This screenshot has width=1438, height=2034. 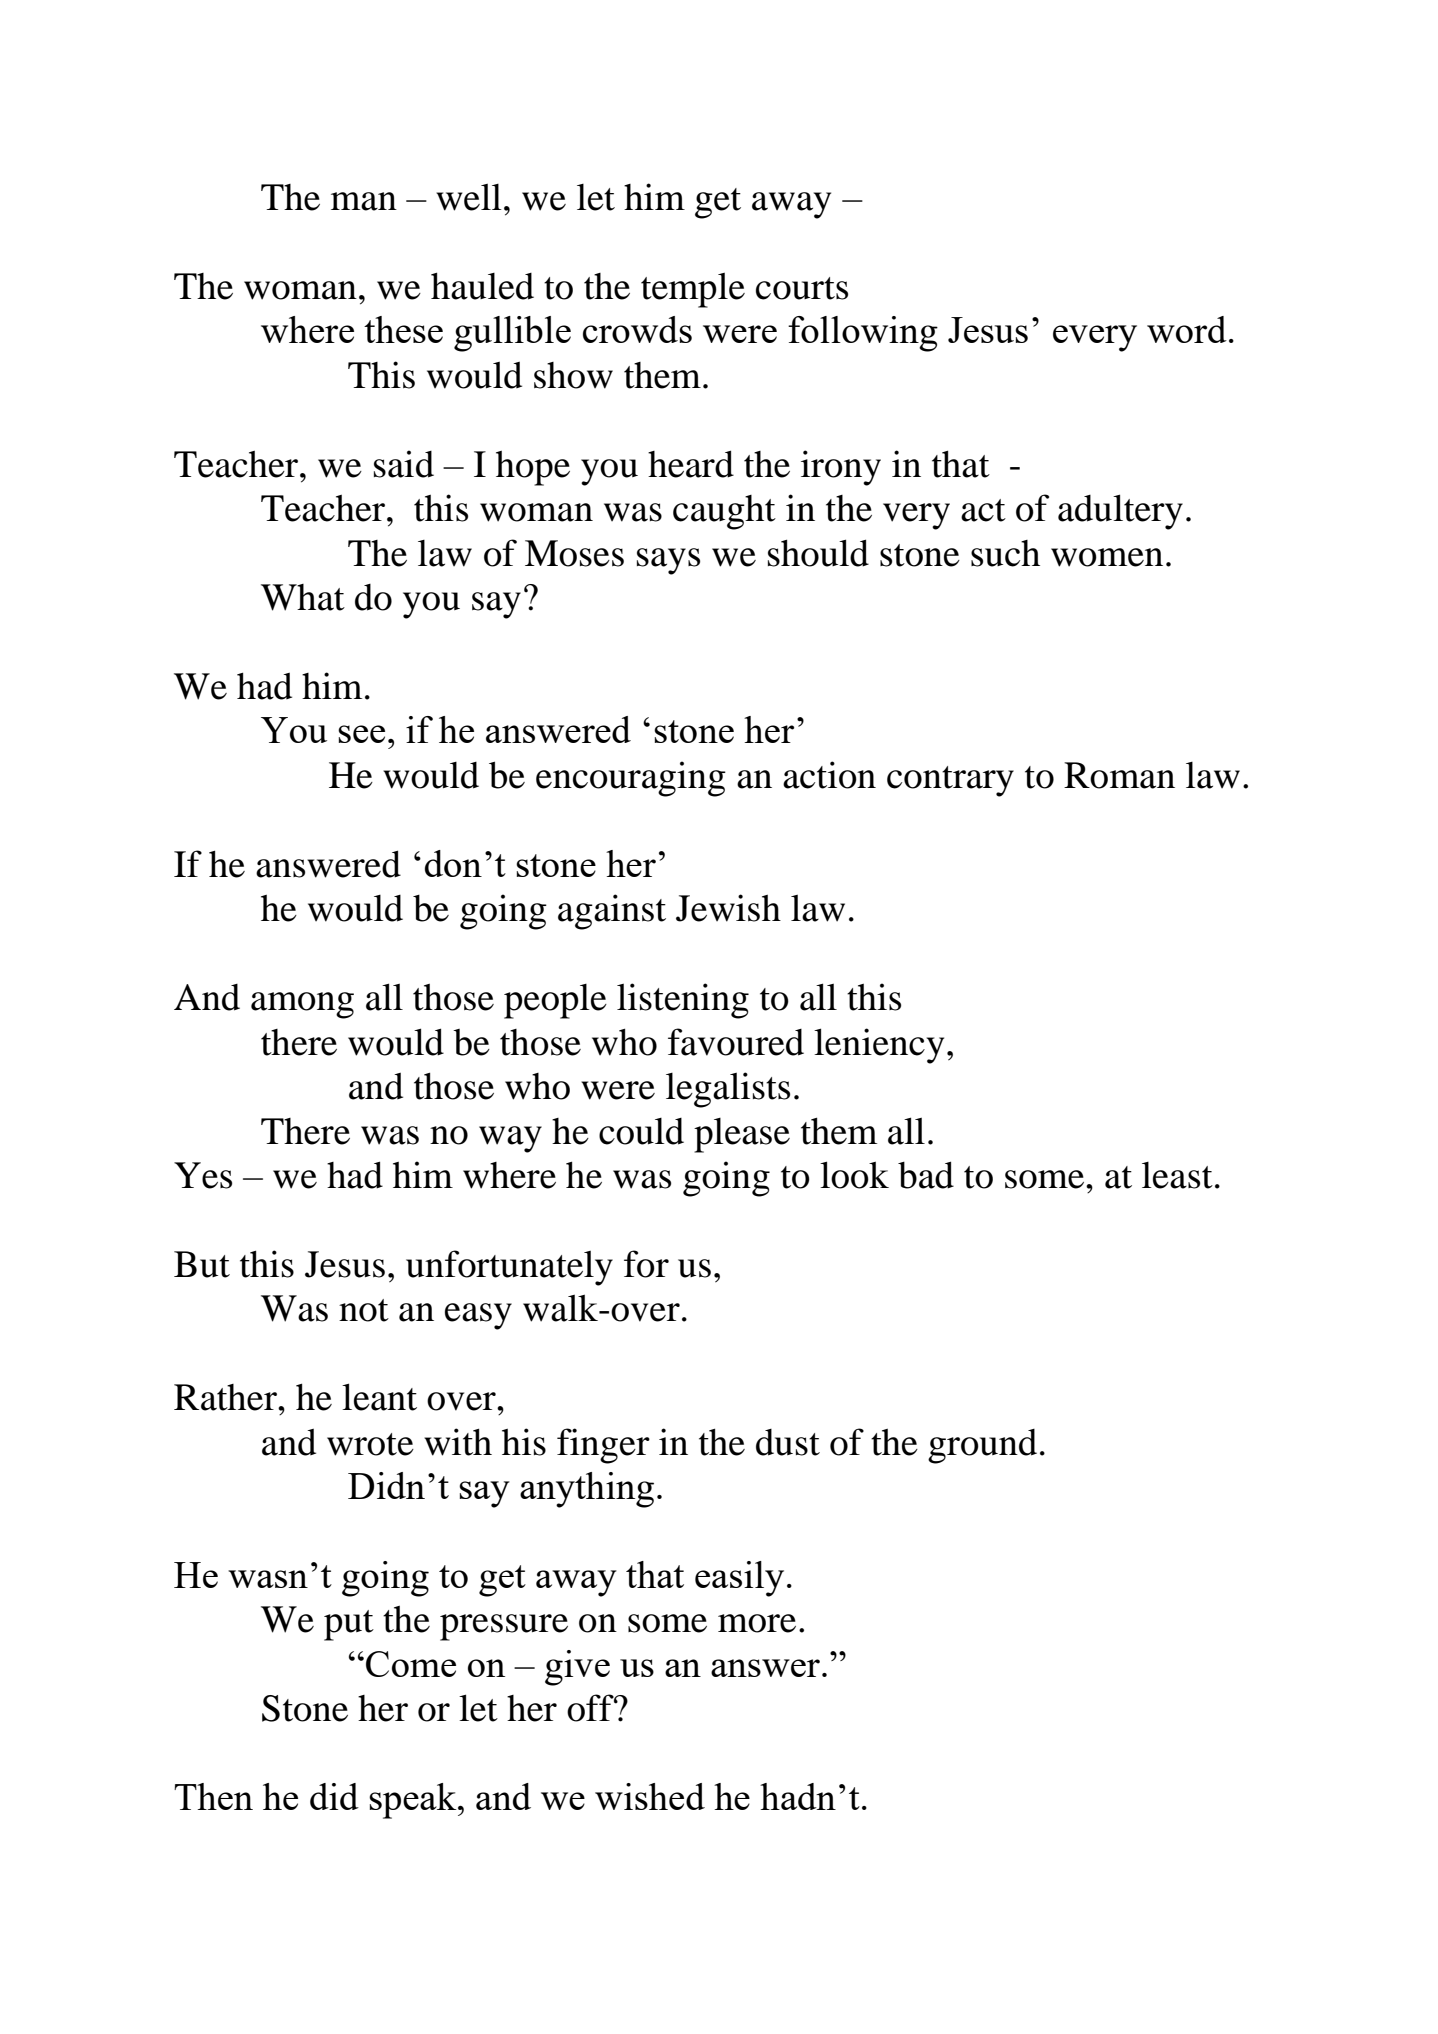 What do you see at coordinates (757, 1623) in the screenshot?
I see `more` at bounding box center [757, 1623].
